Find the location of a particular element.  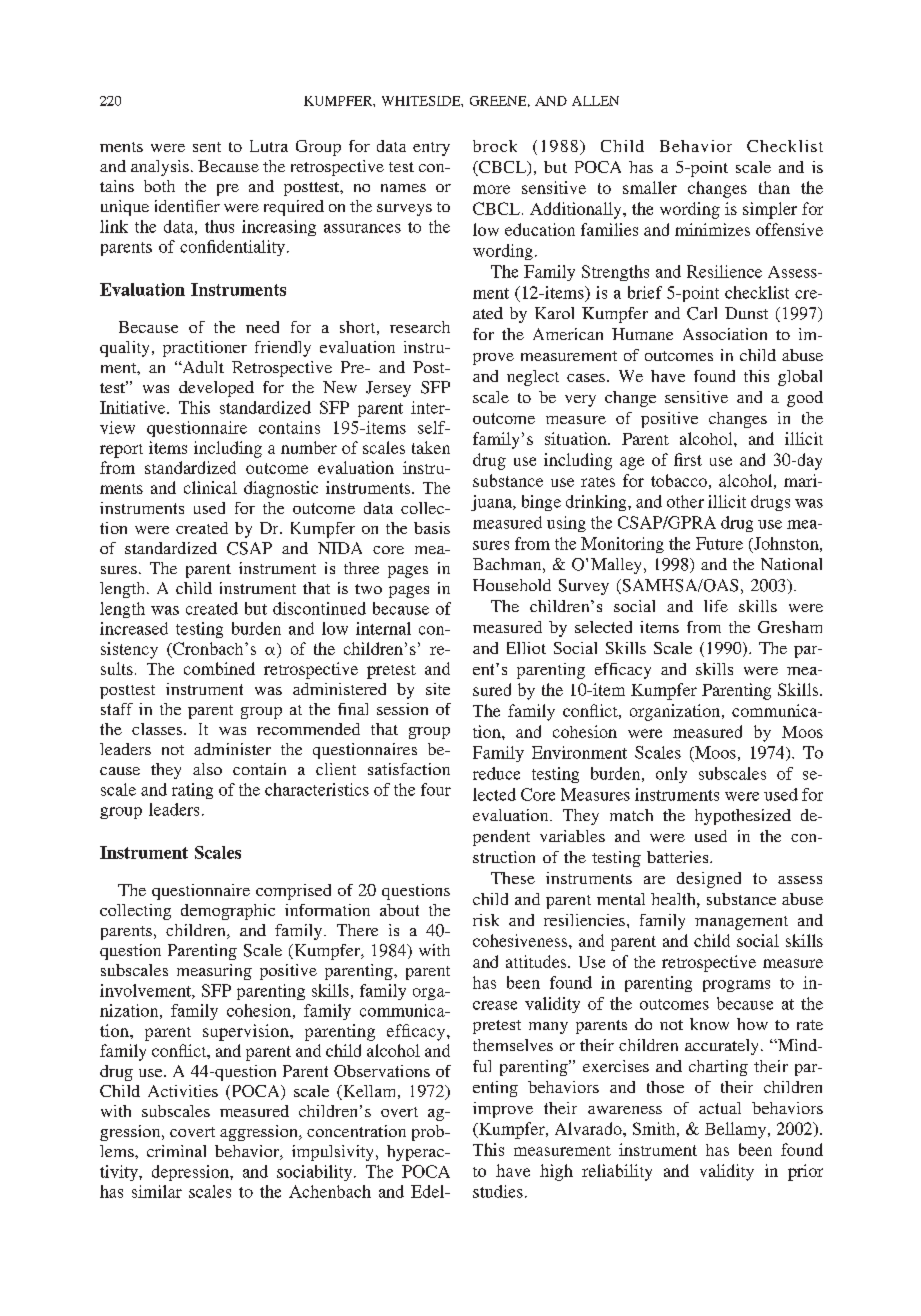

entry is located at coordinates (431, 149).
